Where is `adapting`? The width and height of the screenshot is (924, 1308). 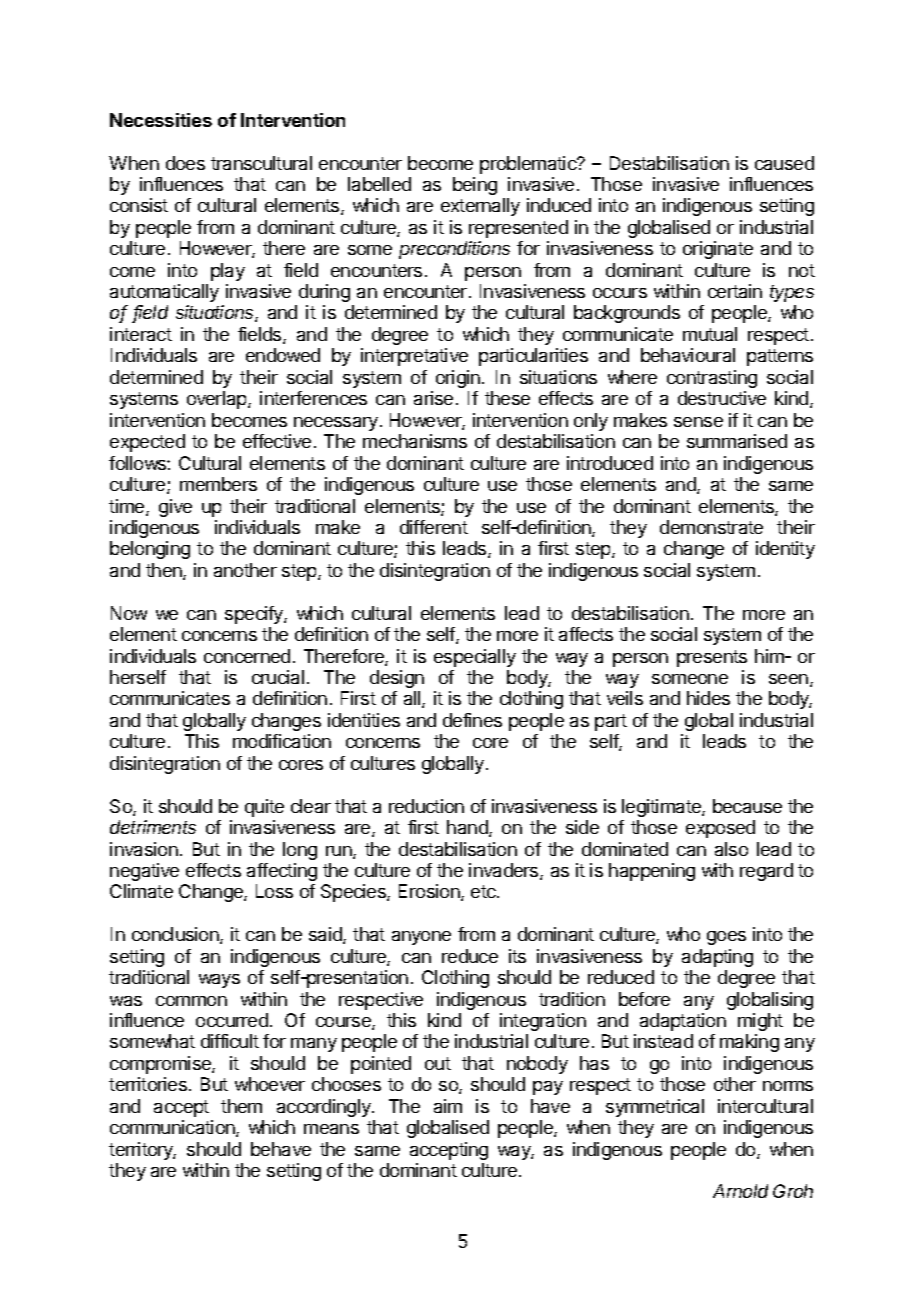
adapting is located at coordinates (717, 958).
